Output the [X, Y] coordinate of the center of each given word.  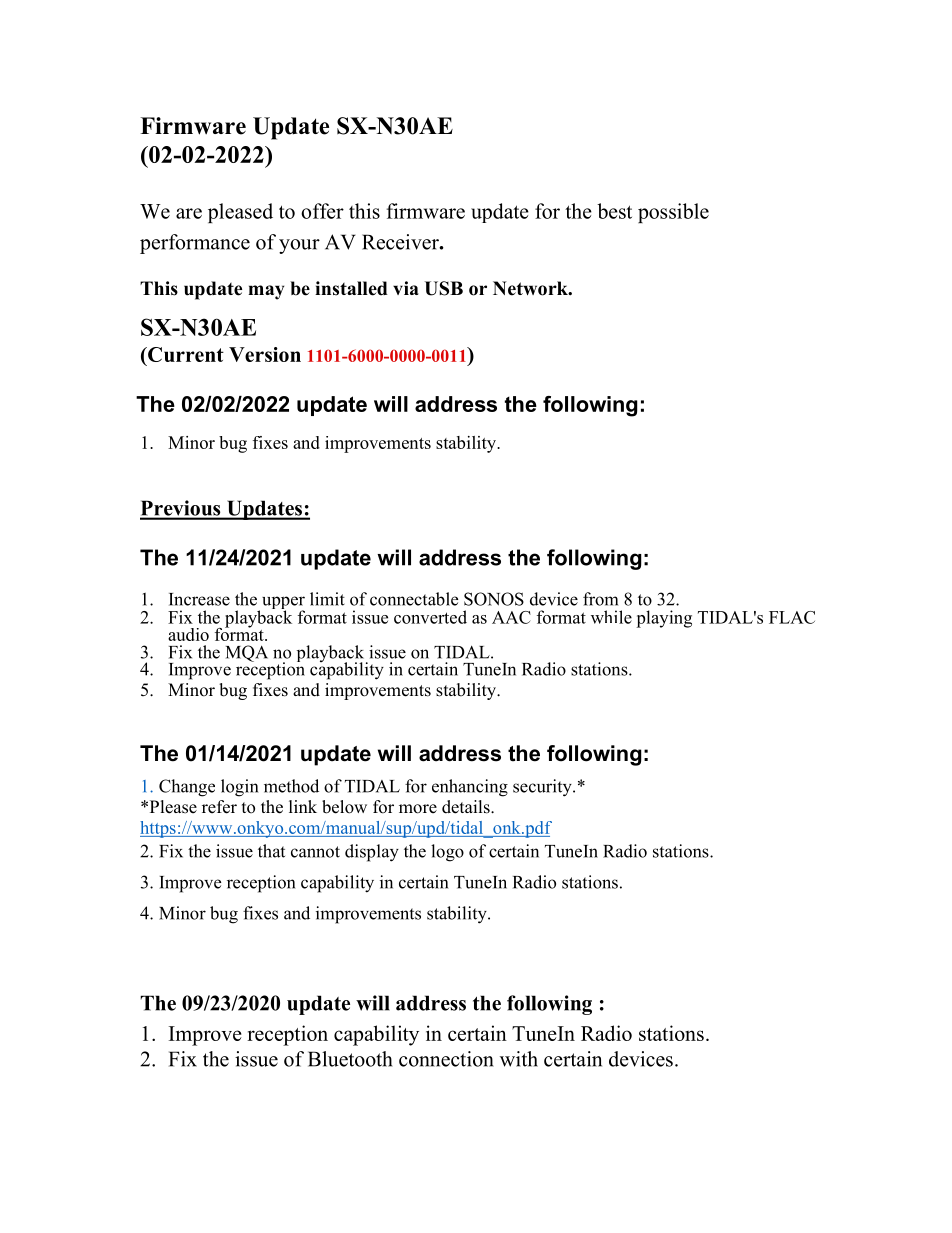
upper [283, 604]
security [543, 788]
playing [664, 619]
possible [673, 213]
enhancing [470, 788]
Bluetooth [350, 1059]
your [299, 246]
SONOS [494, 599]
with [519, 1059]
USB [444, 288]
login [239, 788]
